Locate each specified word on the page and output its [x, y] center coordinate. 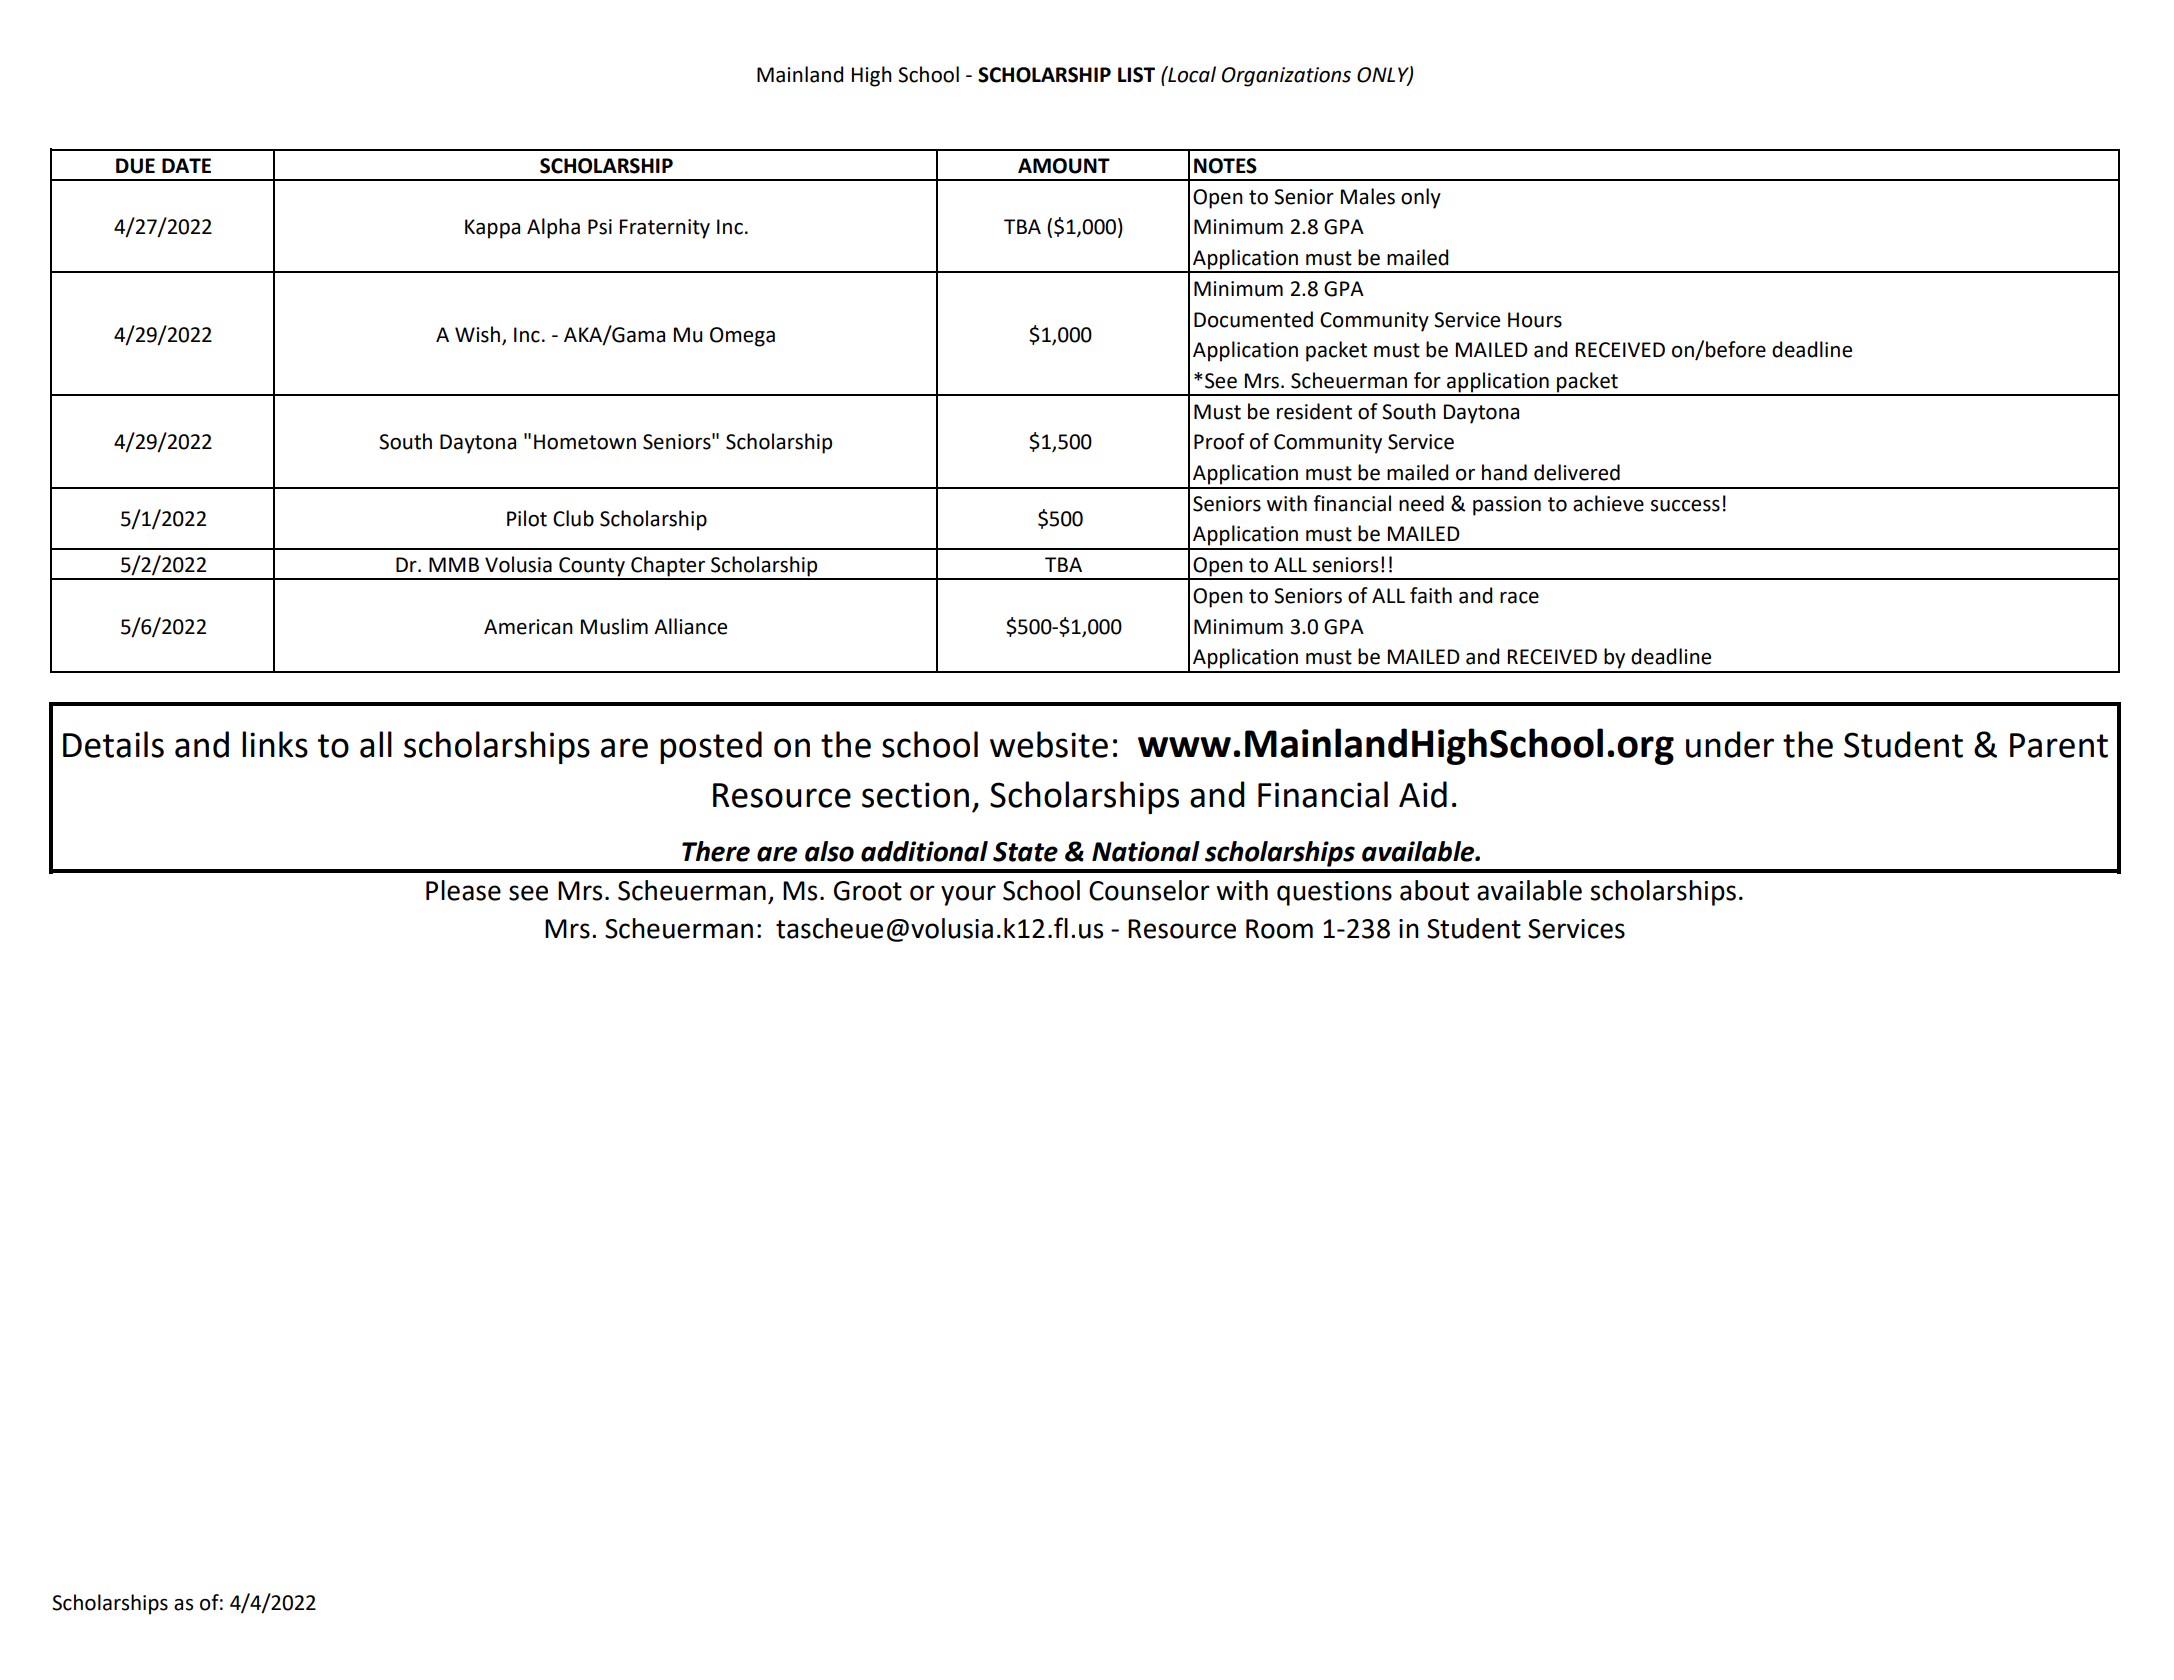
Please [463, 890]
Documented [1253, 319]
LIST [1136, 75]
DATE [186, 165]
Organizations [1286, 77]
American [528, 627]
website [1049, 744]
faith [1431, 595]
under [1730, 744]
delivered [1577, 472]
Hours [1535, 320]
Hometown [585, 442]
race [1519, 598]
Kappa [492, 229]
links [275, 744]
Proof [1219, 441]
